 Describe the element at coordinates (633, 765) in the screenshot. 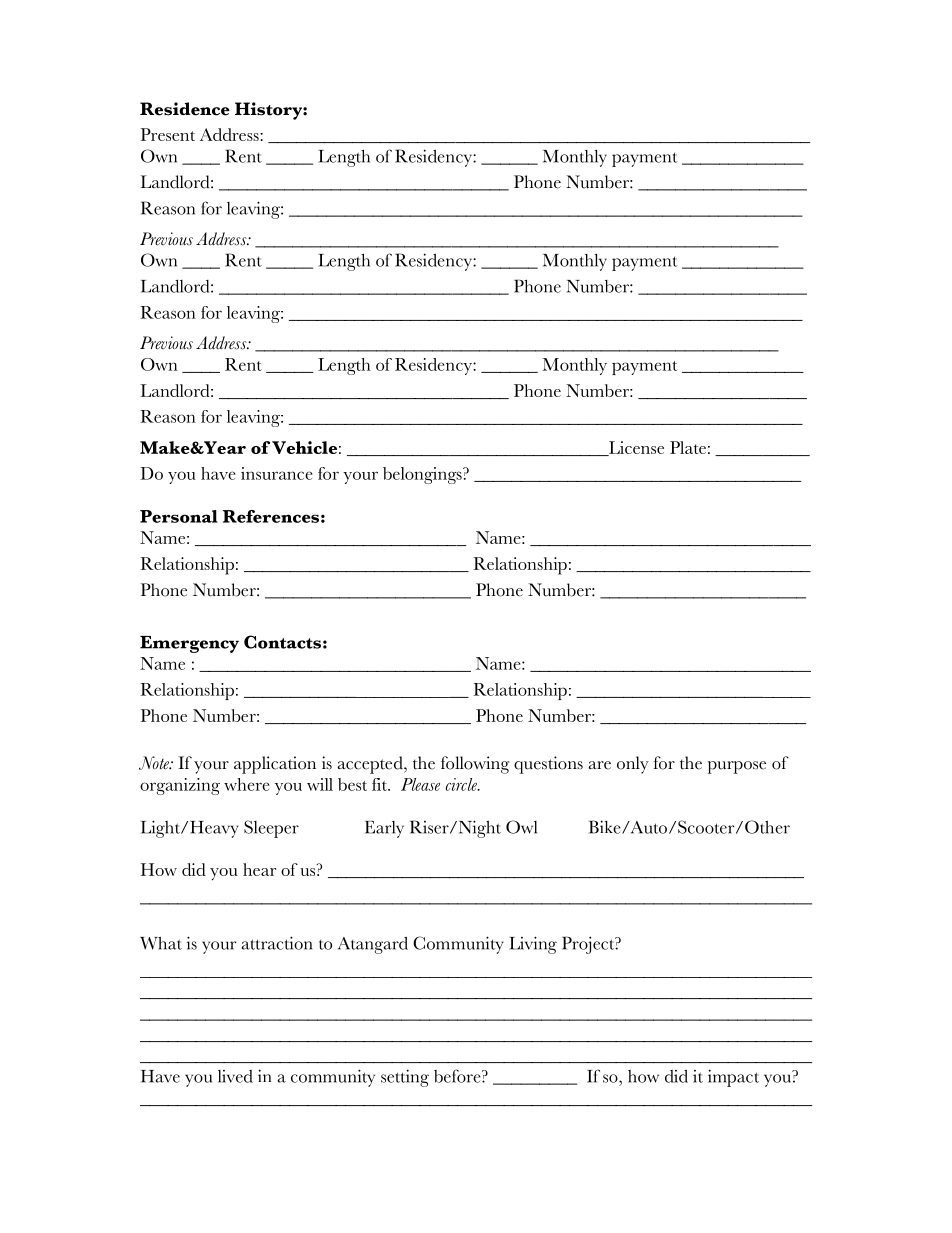

I see `only` at that location.
